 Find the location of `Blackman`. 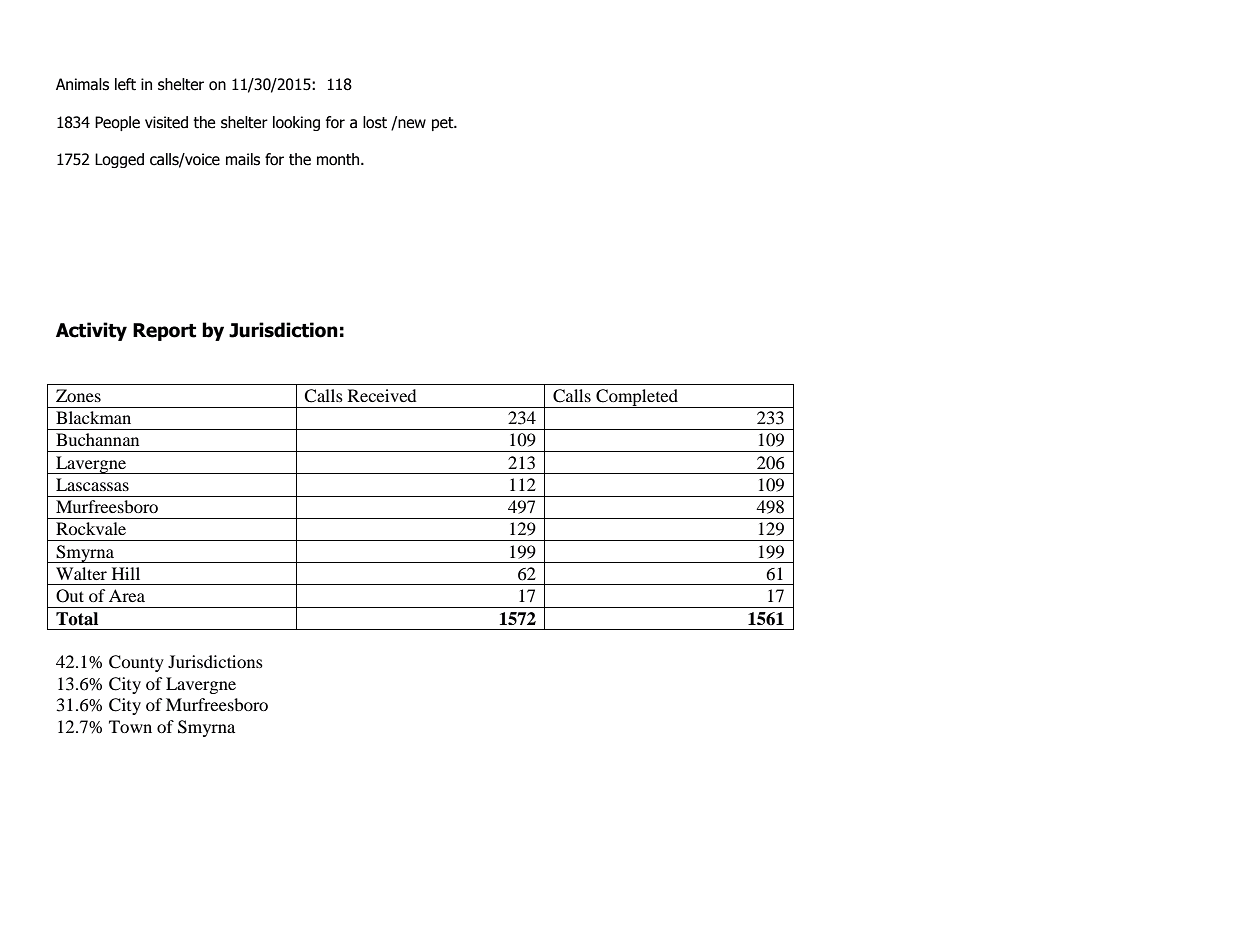

Blackman is located at coordinates (93, 417).
